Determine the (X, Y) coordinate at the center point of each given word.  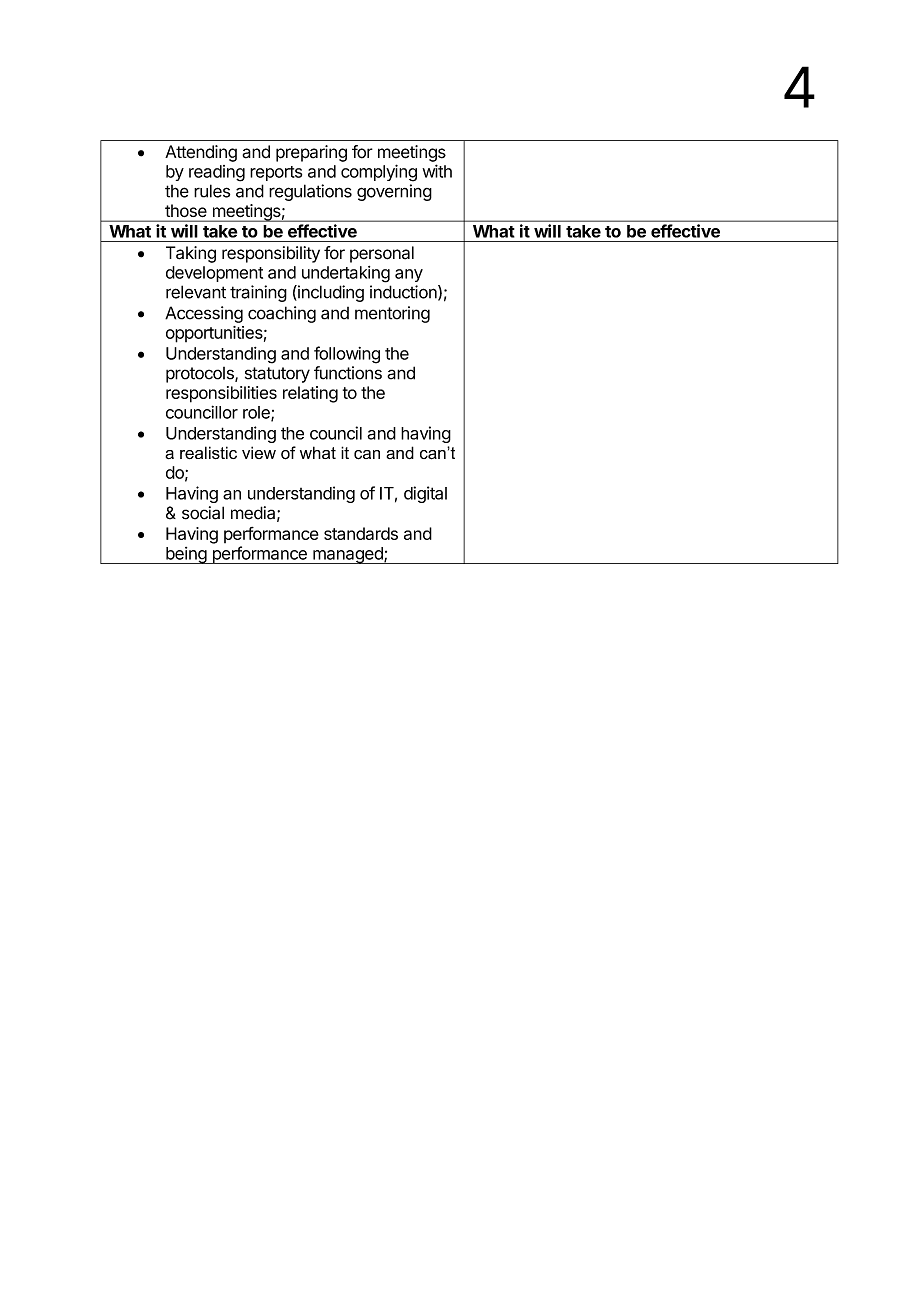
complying (379, 173)
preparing (311, 153)
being (186, 555)
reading (217, 173)
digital (425, 494)
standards (361, 533)
